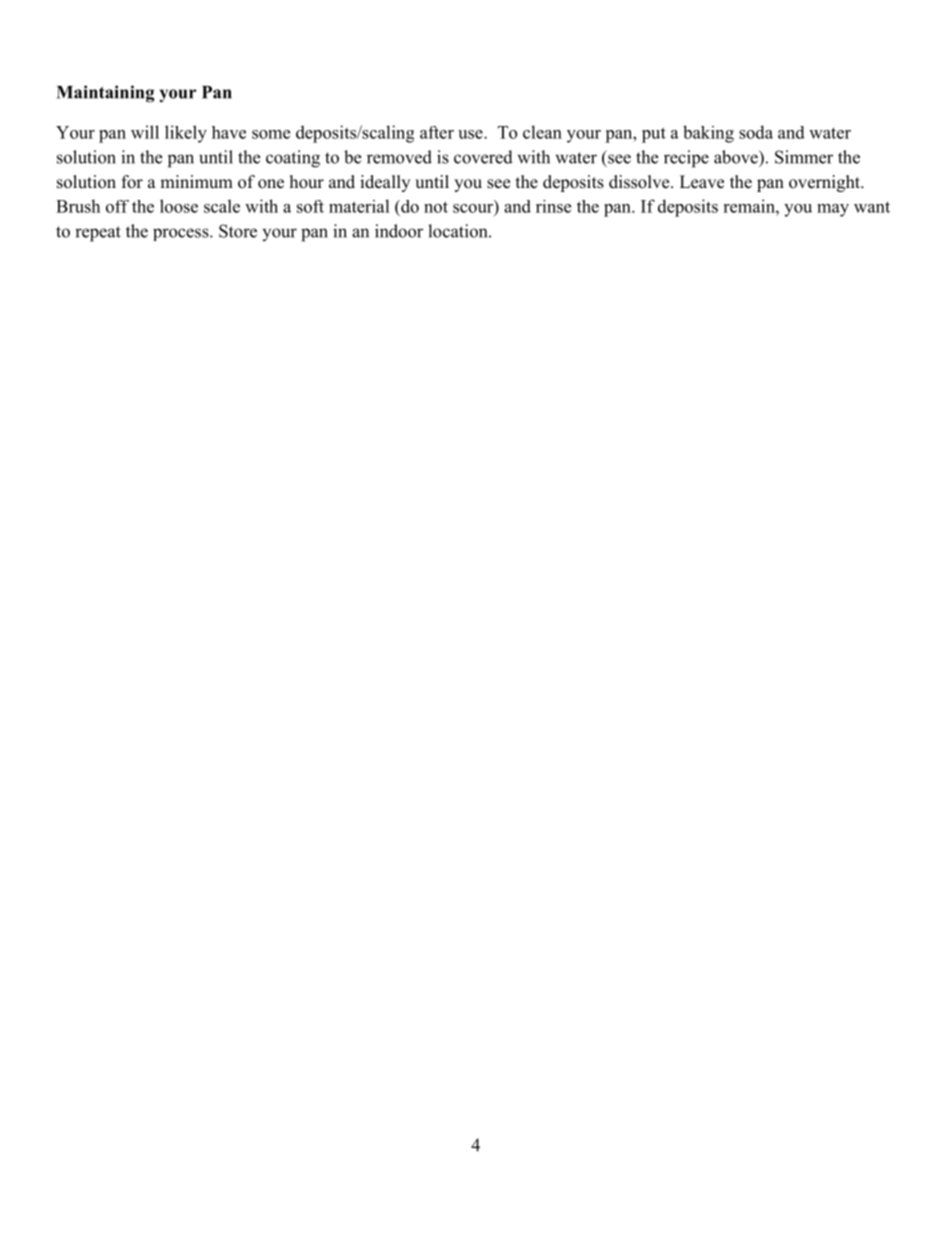  Describe the element at coordinates (106, 94) in the document. I see `Maintaining` at that location.
